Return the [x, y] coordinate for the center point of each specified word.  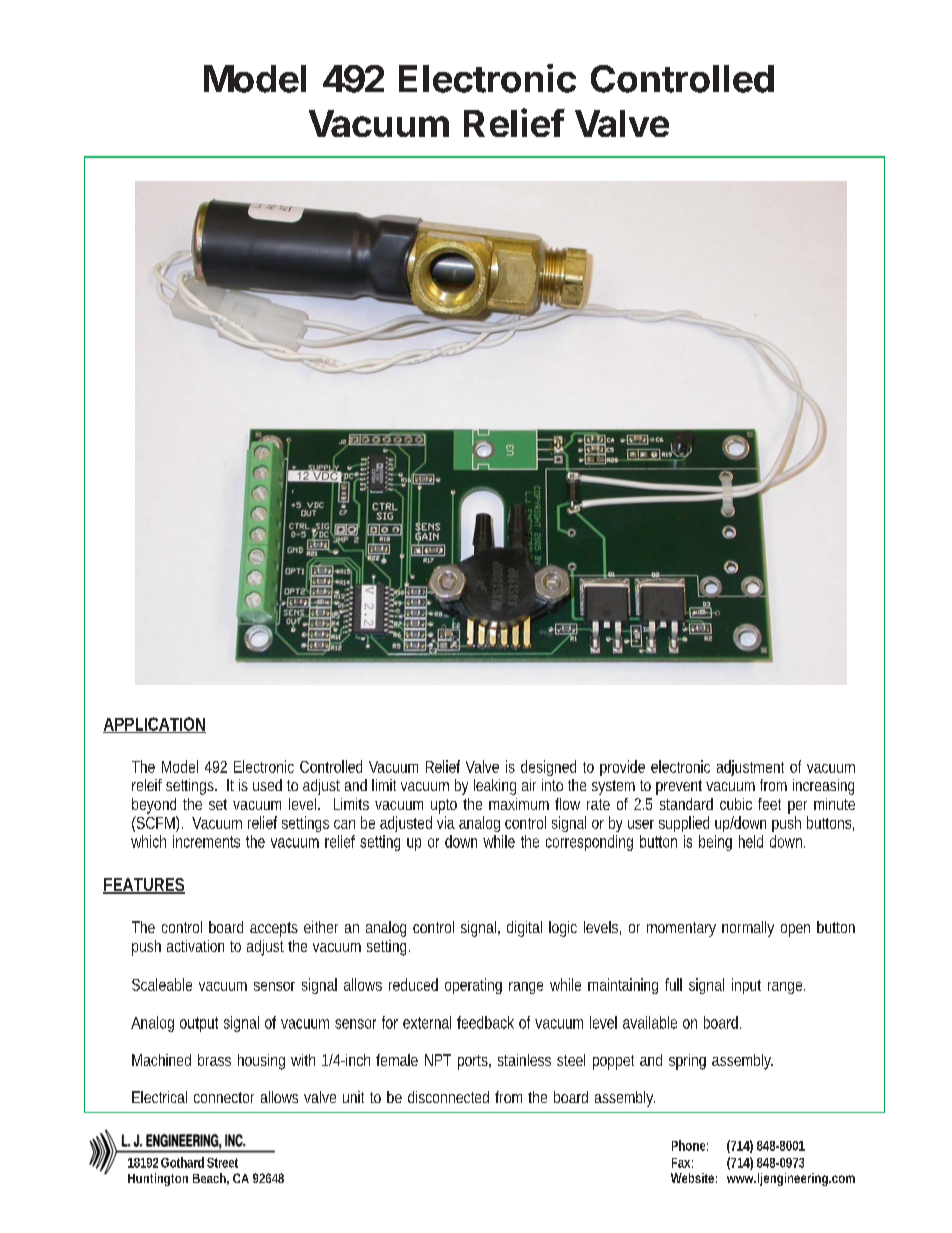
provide [622, 768]
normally [748, 929]
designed [548, 768]
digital [524, 929]
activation [195, 946]
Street [222, 1163]
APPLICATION [154, 725]
